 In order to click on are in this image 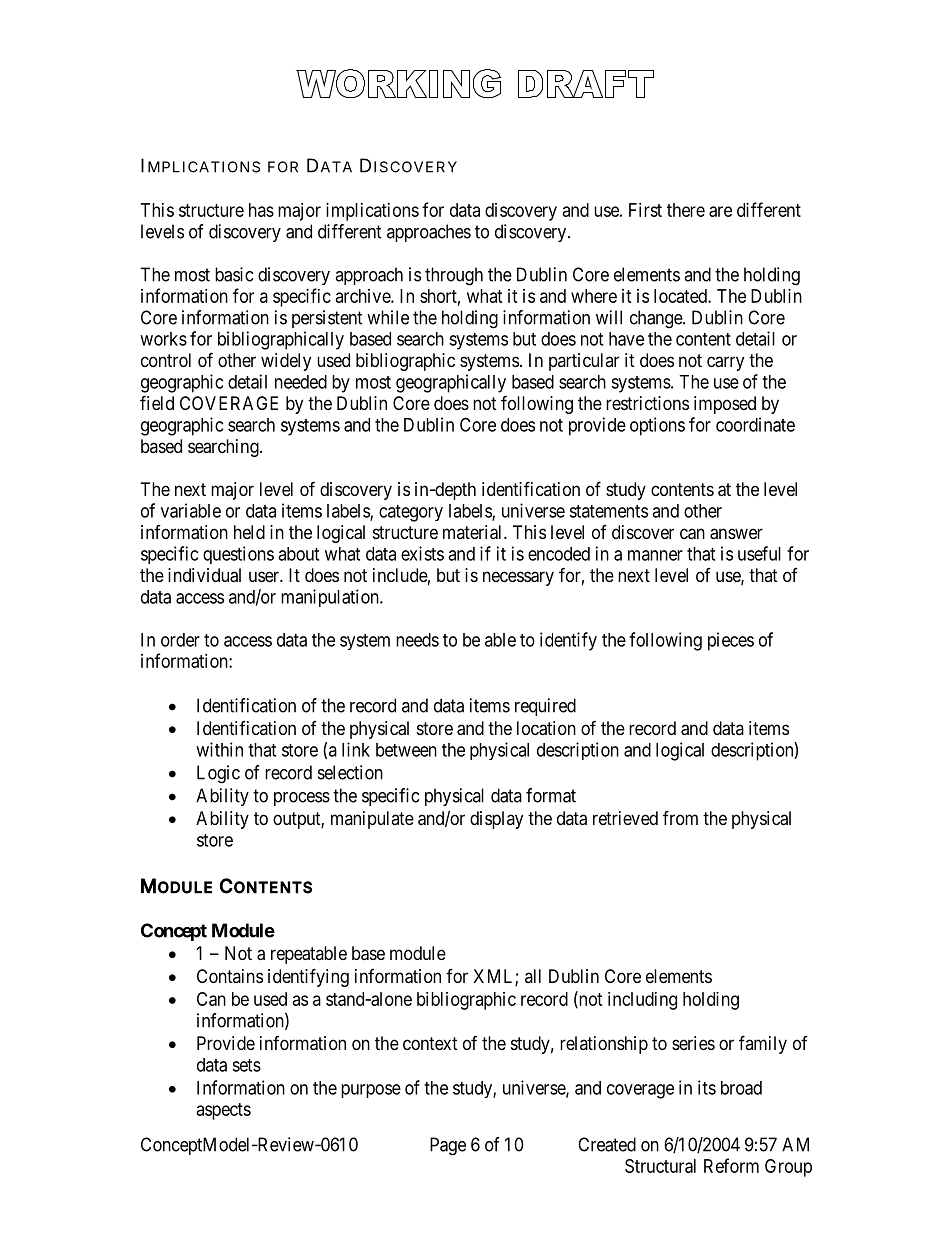, I will do `click(720, 211)`.
